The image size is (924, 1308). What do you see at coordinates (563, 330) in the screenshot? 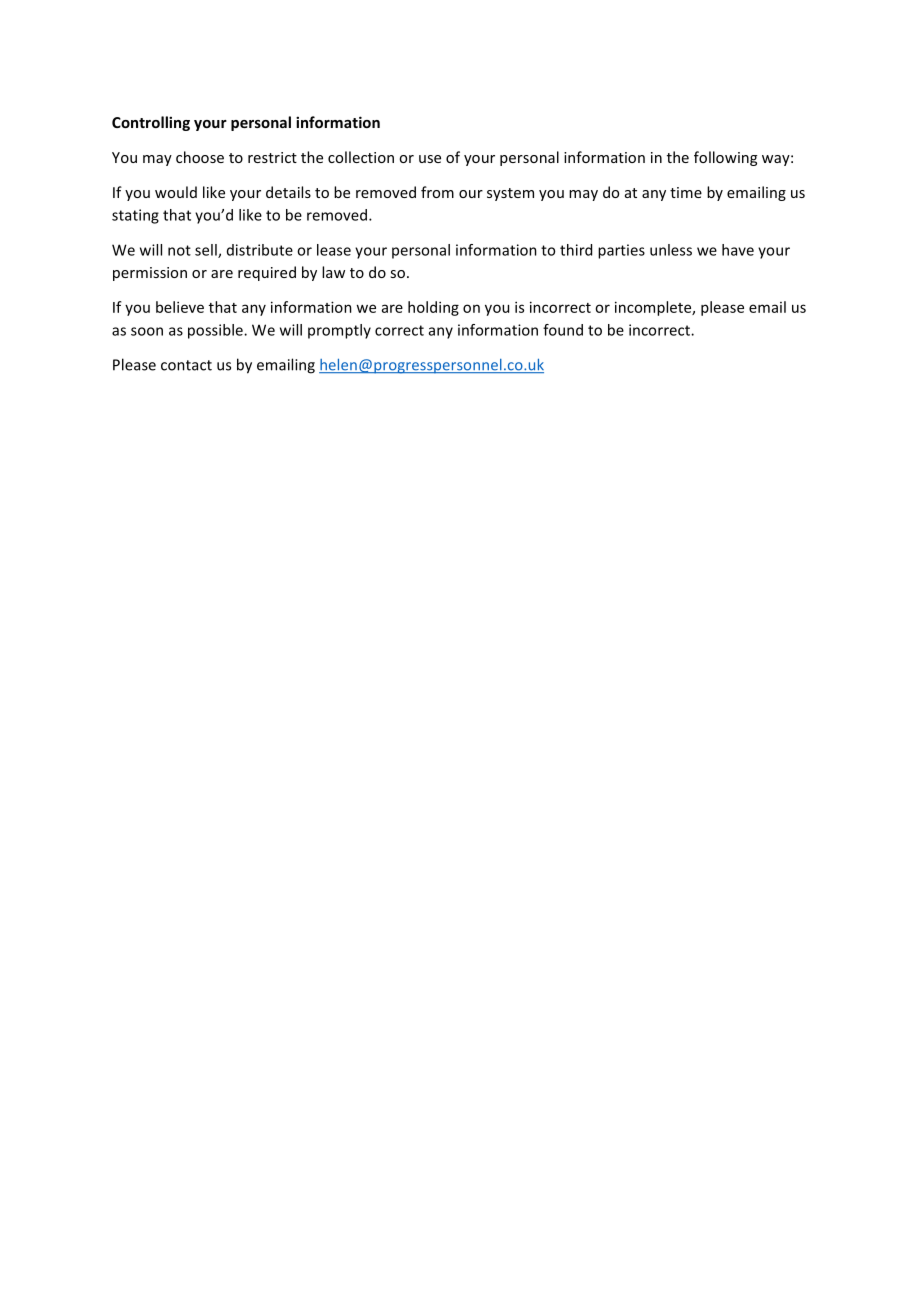
I see `found` at bounding box center [563, 330].
